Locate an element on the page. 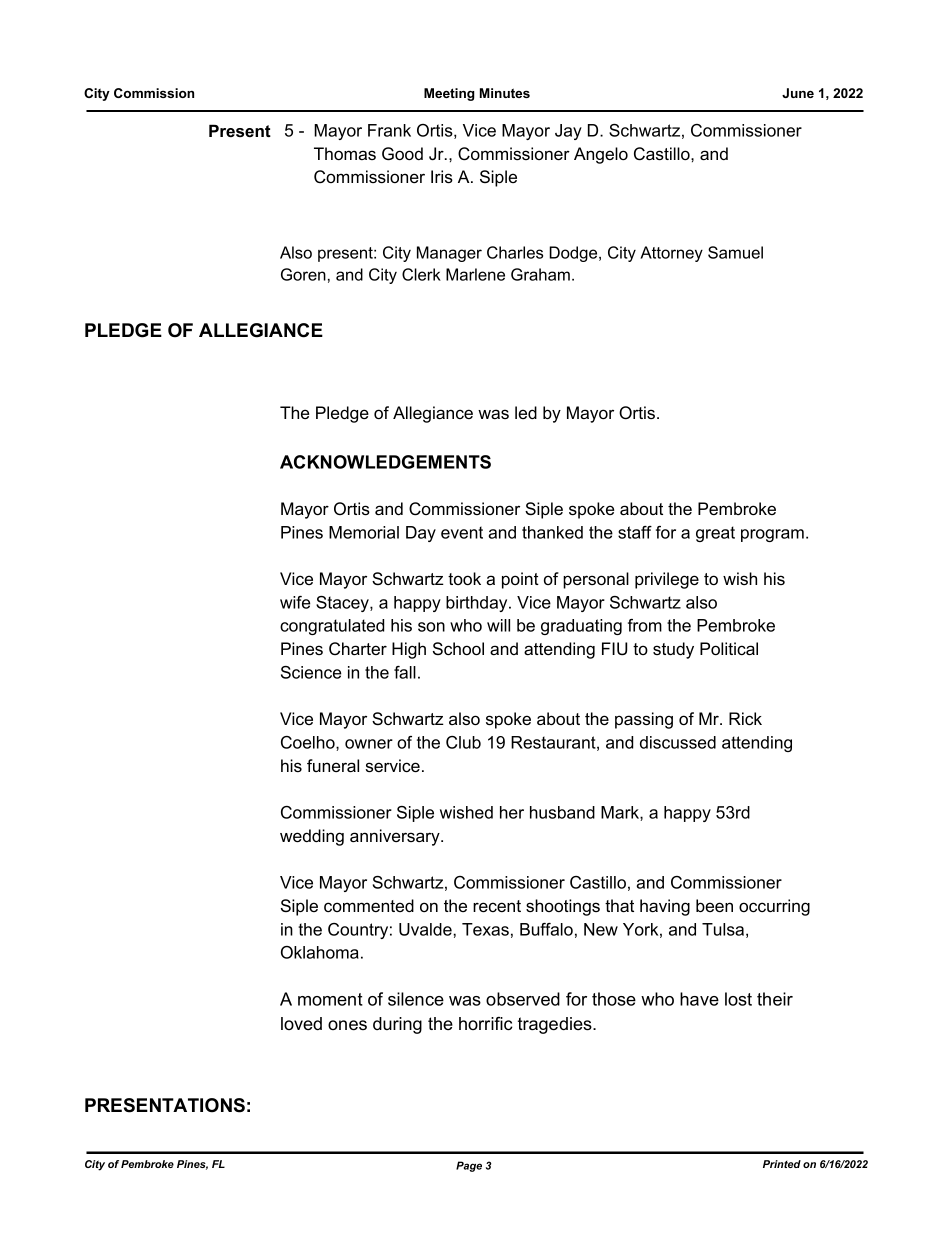  Jay is located at coordinates (568, 132).
